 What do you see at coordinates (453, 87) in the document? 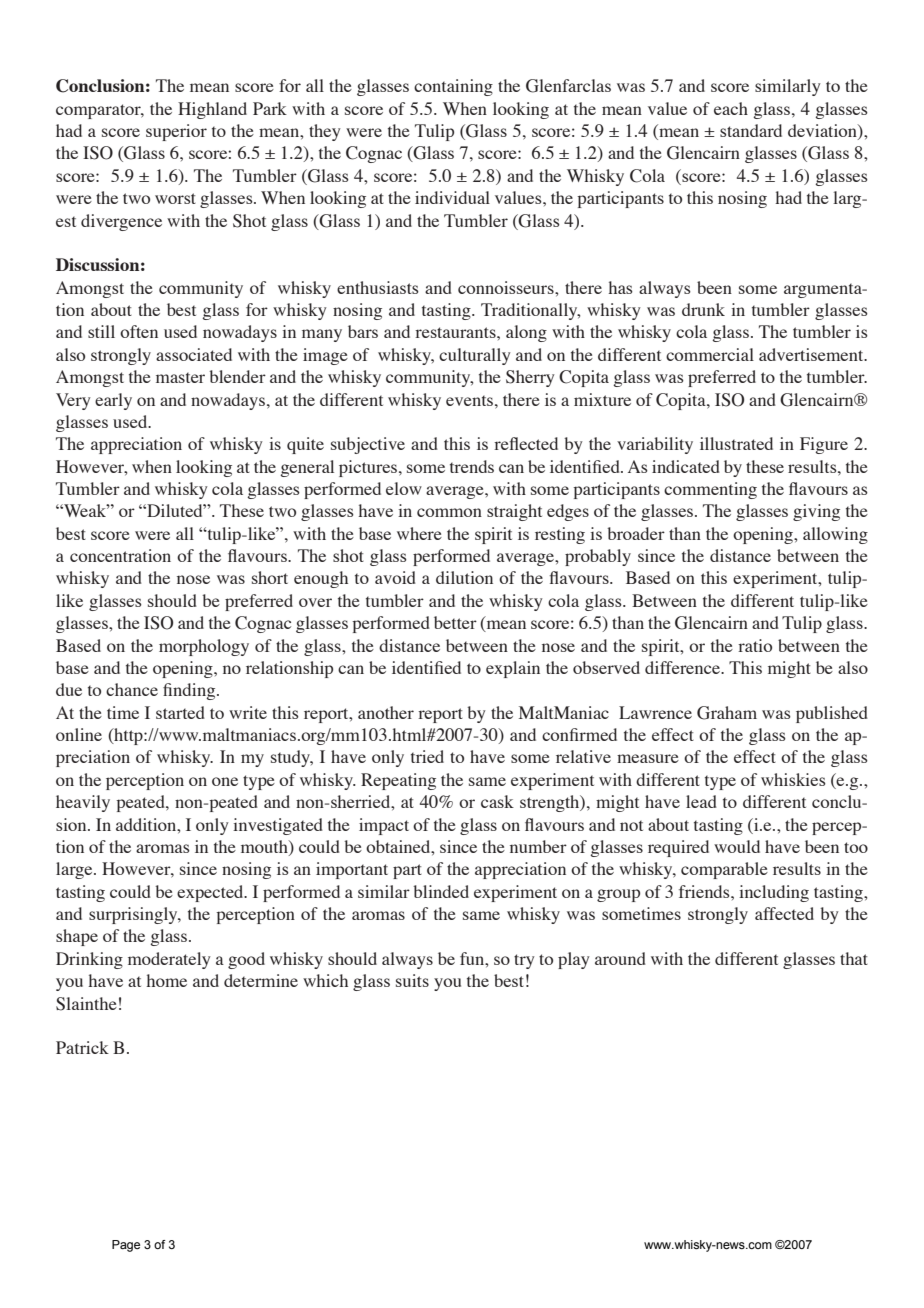
I see `containing` at bounding box center [453, 87].
